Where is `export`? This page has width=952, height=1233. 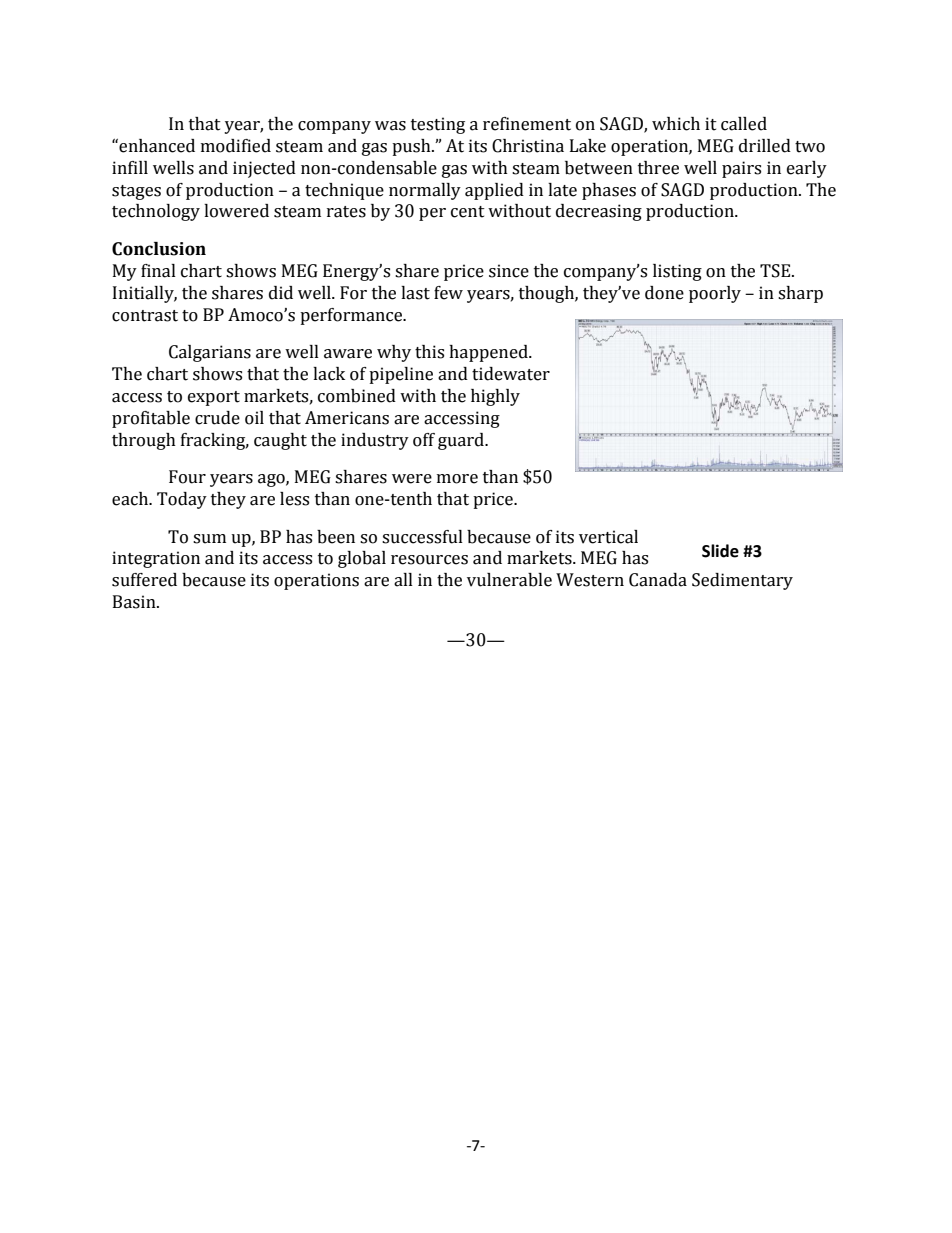 export is located at coordinates (214, 398).
